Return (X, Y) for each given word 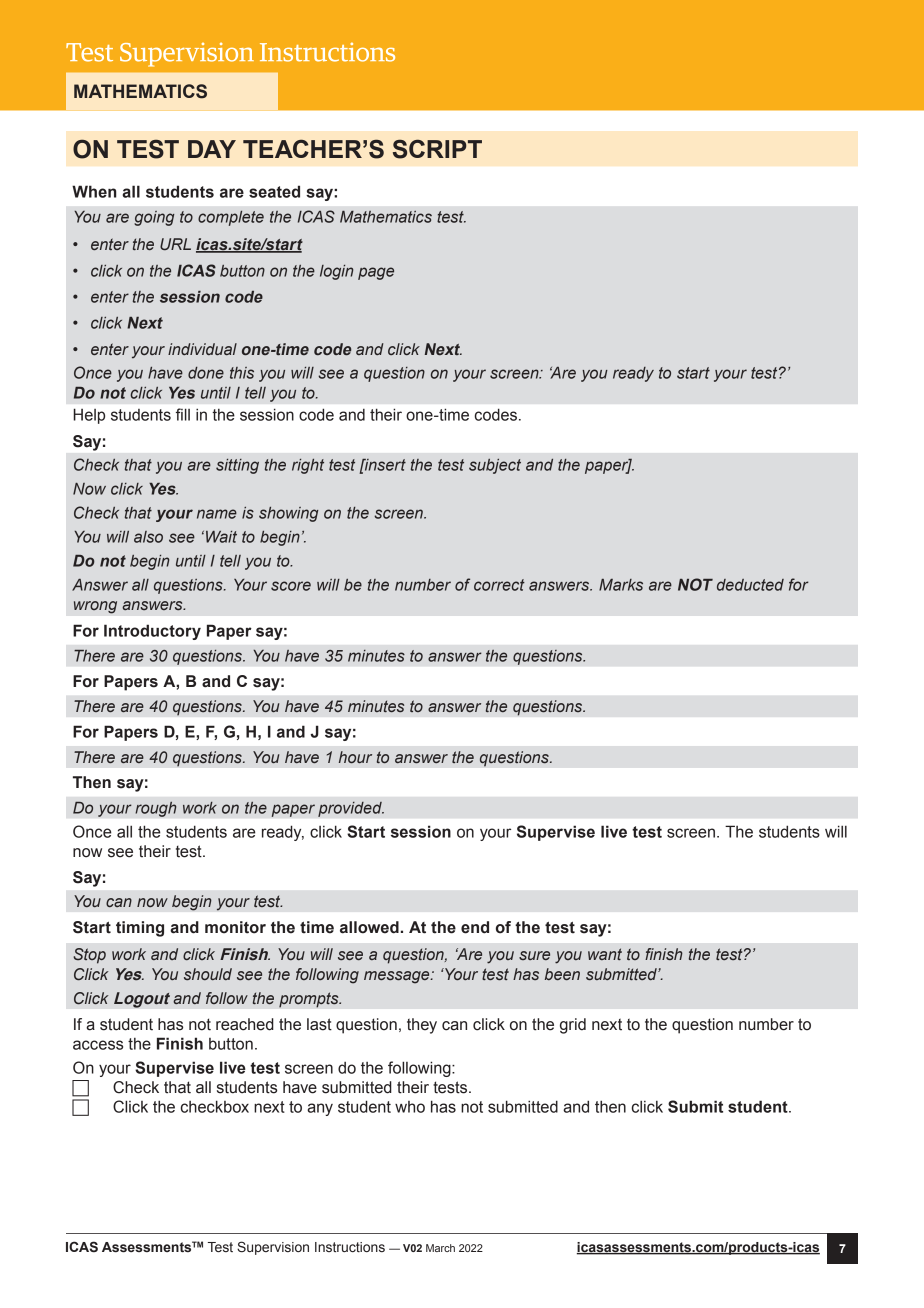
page (376, 273)
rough (156, 809)
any (320, 1109)
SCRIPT (437, 149)
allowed (369, 927)
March (440, 1248)
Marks (621, 585)
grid (573, 1026)
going (154, 218)
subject (495, 466)
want (605, 954)
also (148, 537)
